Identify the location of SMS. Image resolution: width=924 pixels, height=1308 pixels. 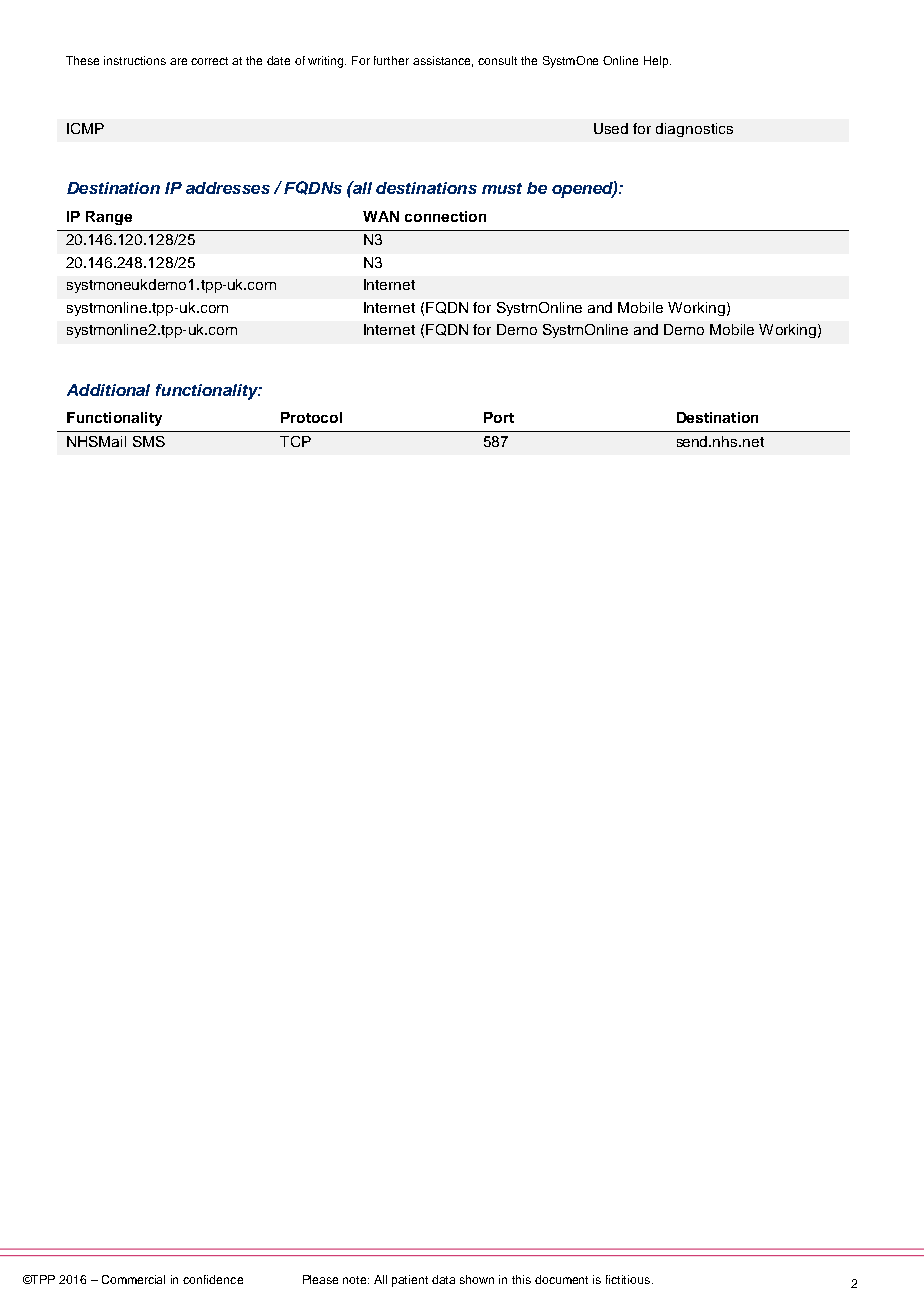
(149, 441).
